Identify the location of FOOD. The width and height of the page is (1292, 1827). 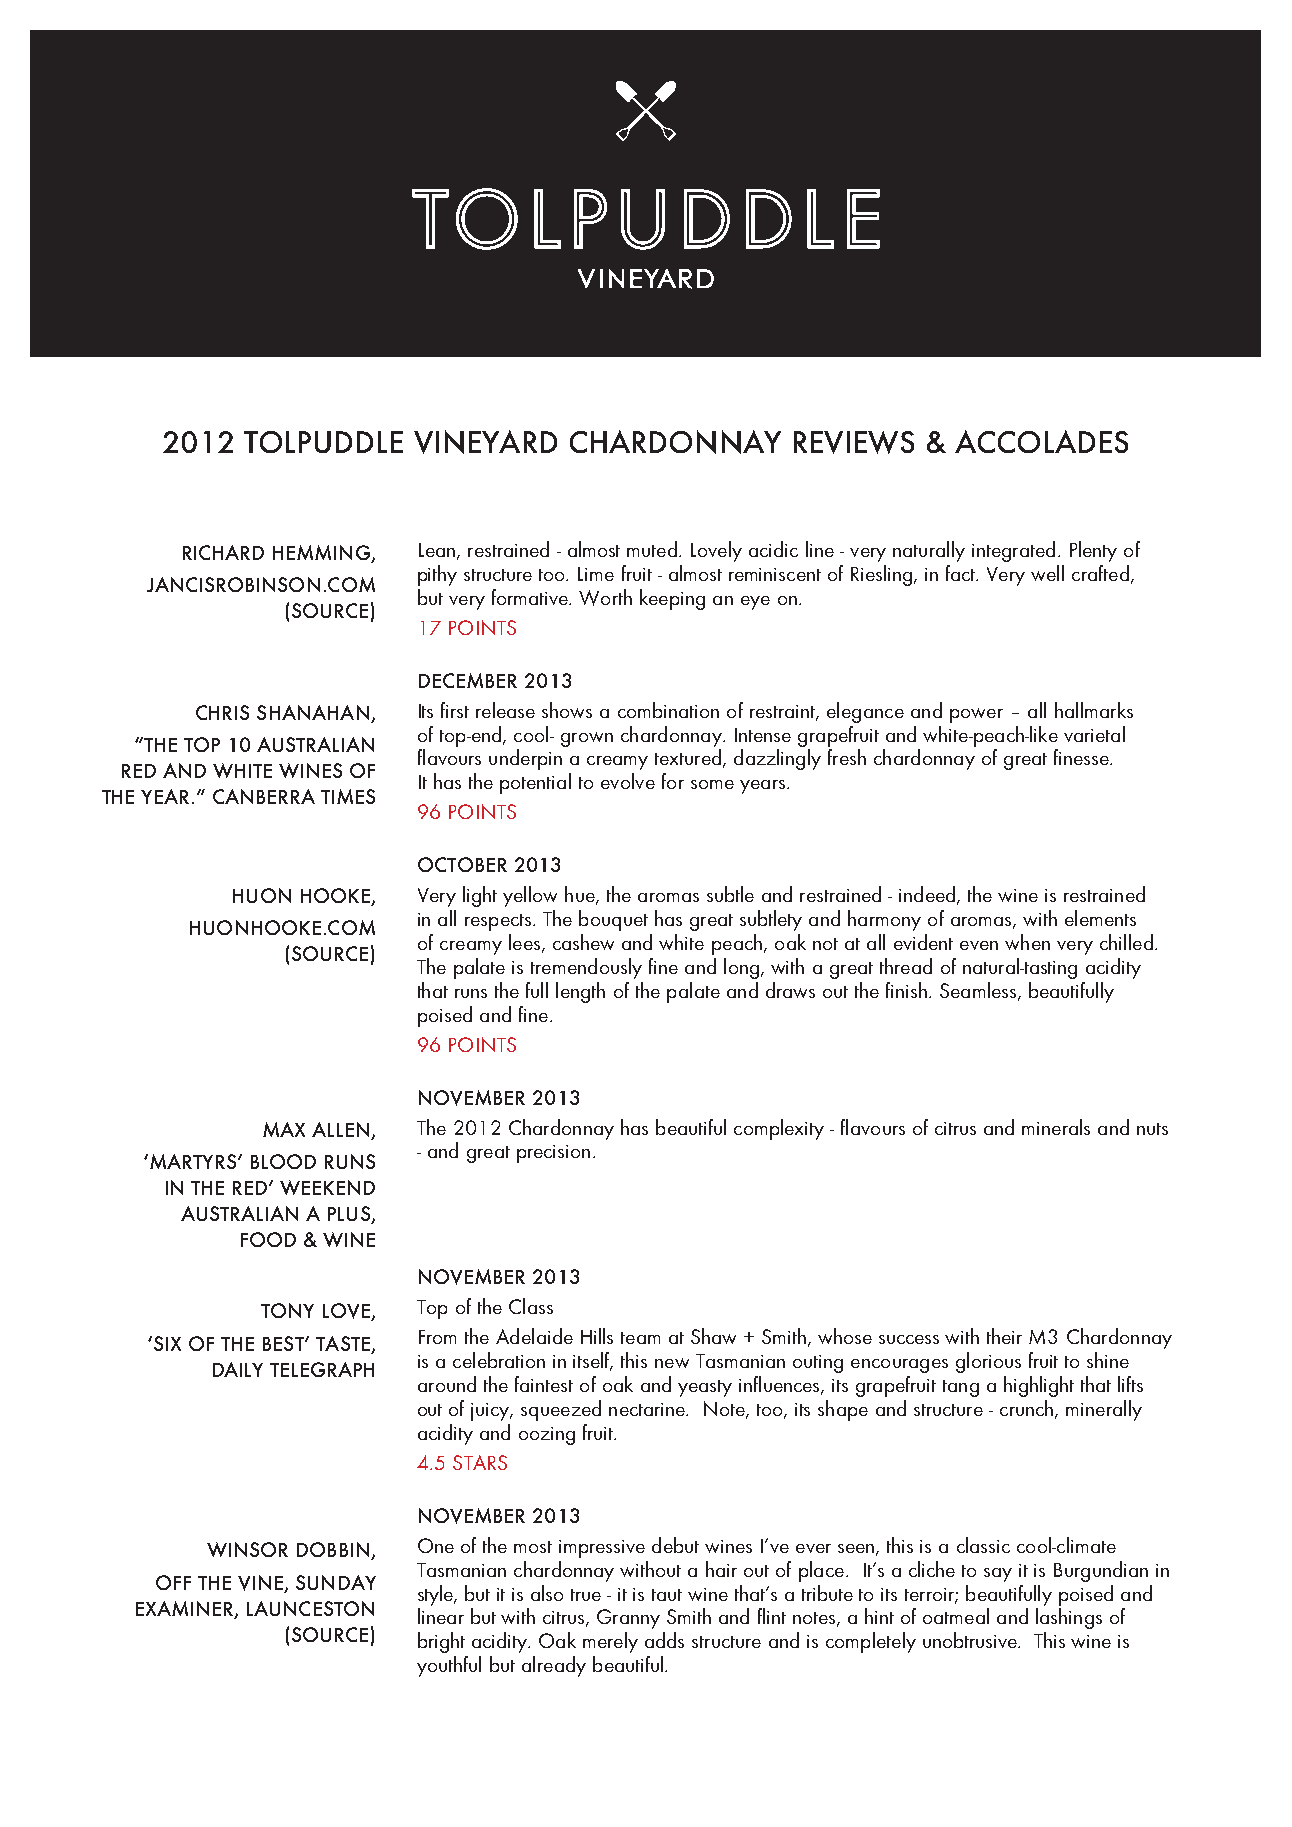
(268, 1239).
